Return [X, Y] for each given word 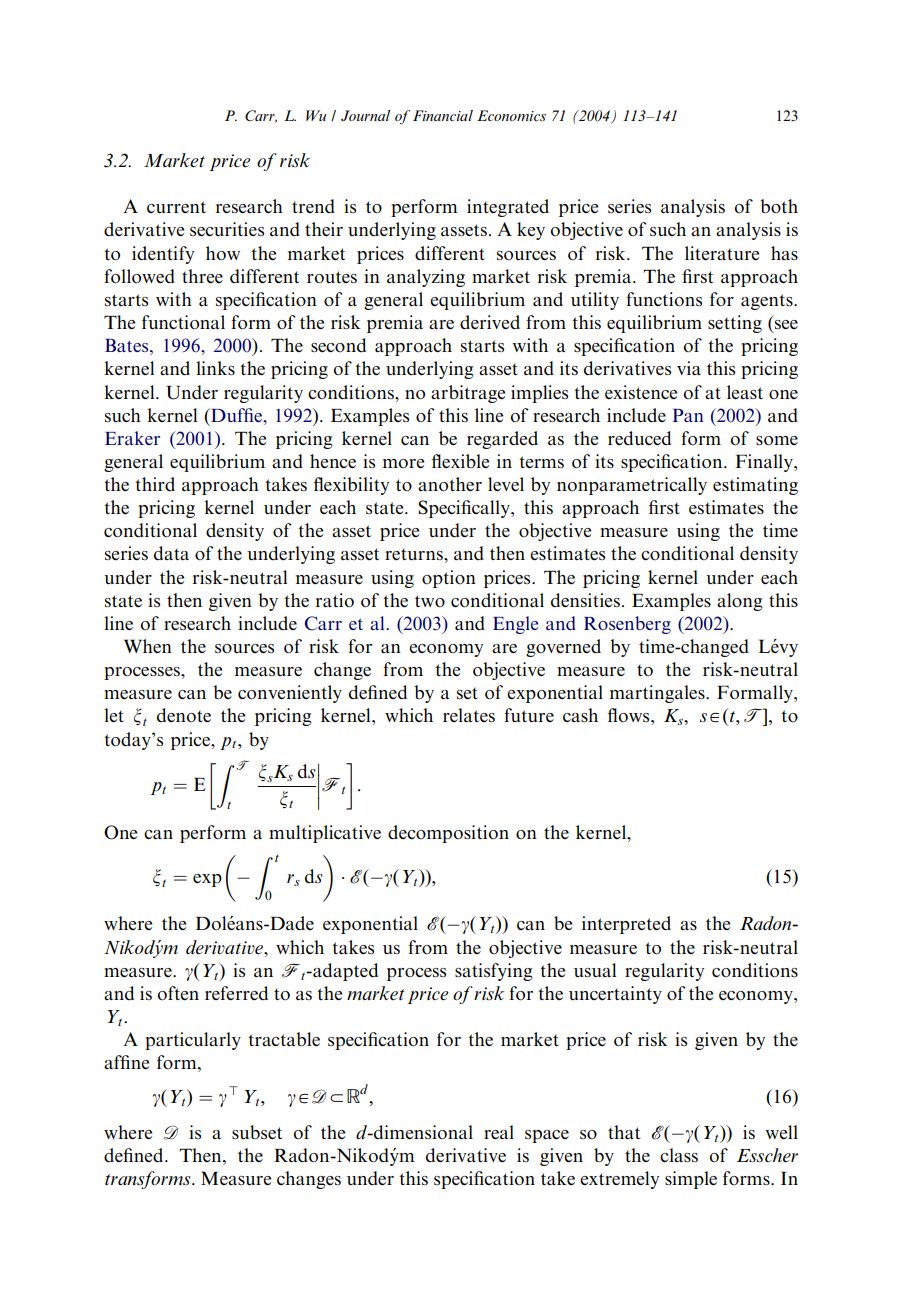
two [430, 601]
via [689, 368]
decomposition [448, 834]
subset [257, 1132]
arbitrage [468, 394]
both [779, 206]
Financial [443, 115]
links [215, 368]
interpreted [626, 925]
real [499, 1132]
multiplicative [325, 834]
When [148, 646]
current [176, 207]
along [740, 602]
